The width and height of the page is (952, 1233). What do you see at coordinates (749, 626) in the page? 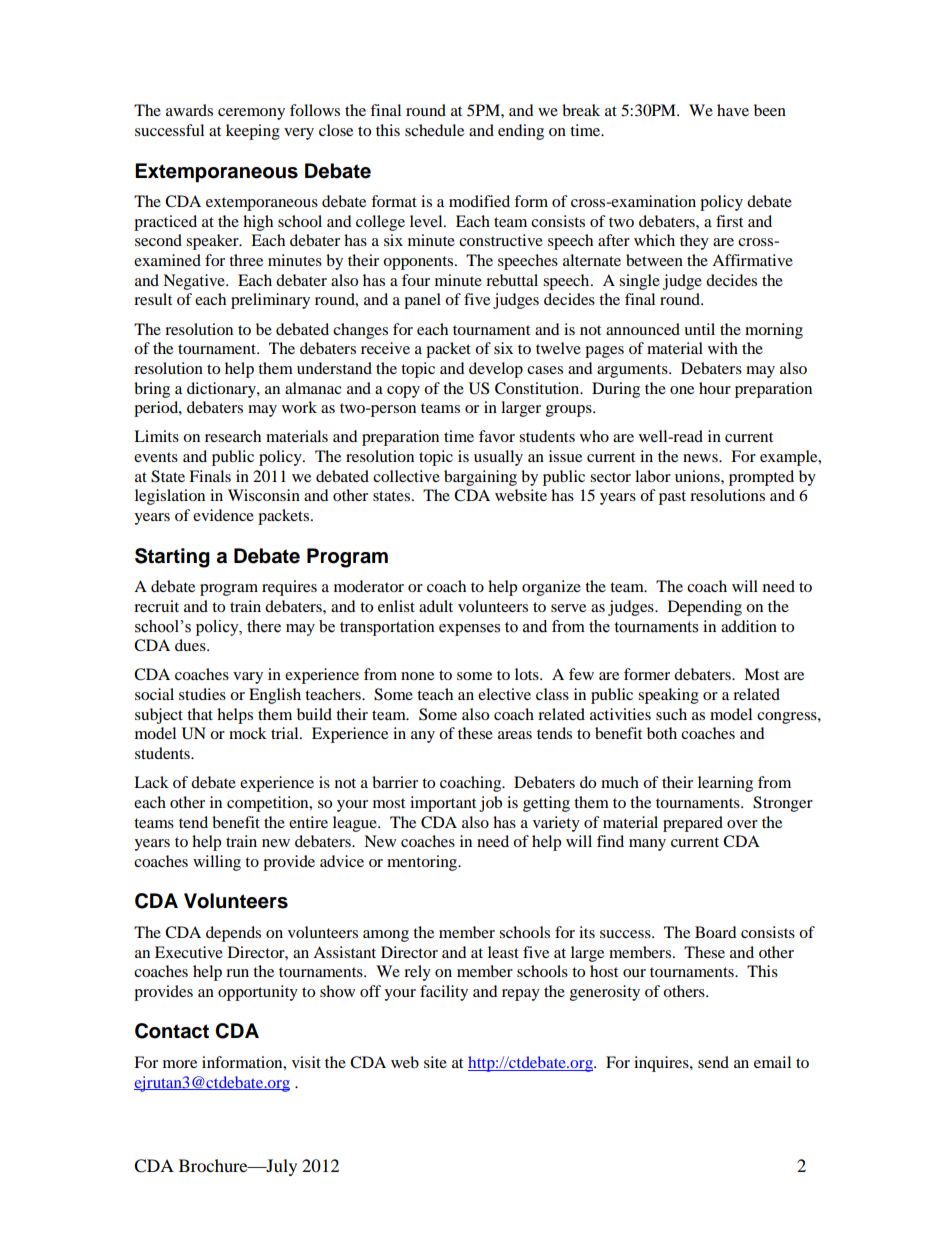
I see `addition` at bounding box center [749, 626].
